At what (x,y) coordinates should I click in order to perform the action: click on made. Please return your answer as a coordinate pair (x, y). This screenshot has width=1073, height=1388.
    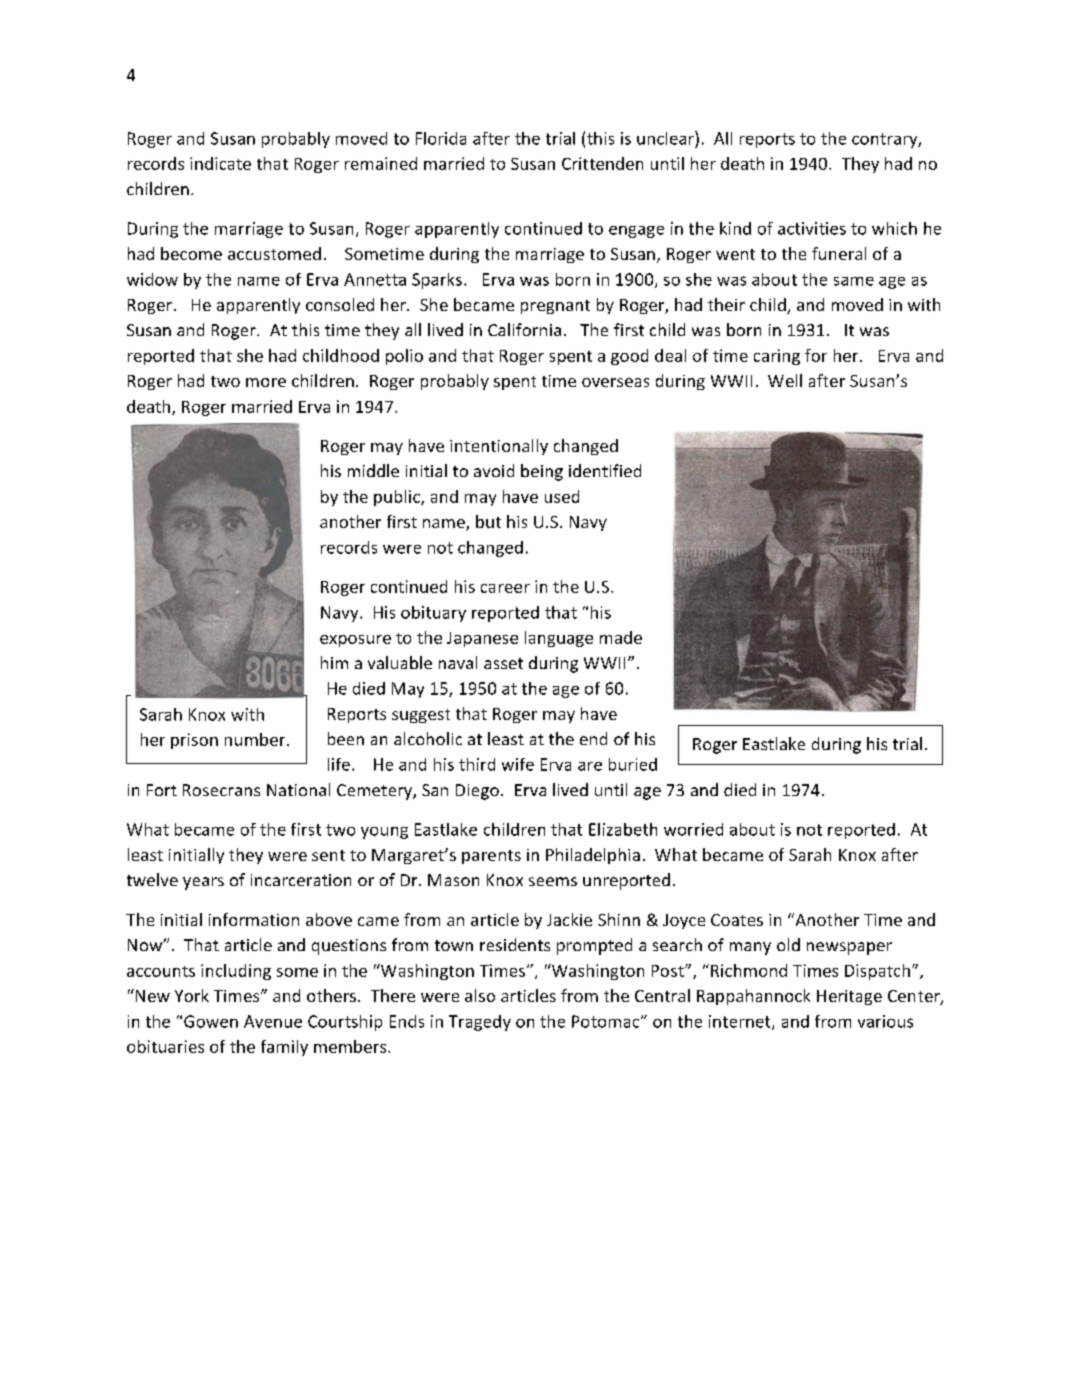
    Looking at the image, I should click on (621, 637).
